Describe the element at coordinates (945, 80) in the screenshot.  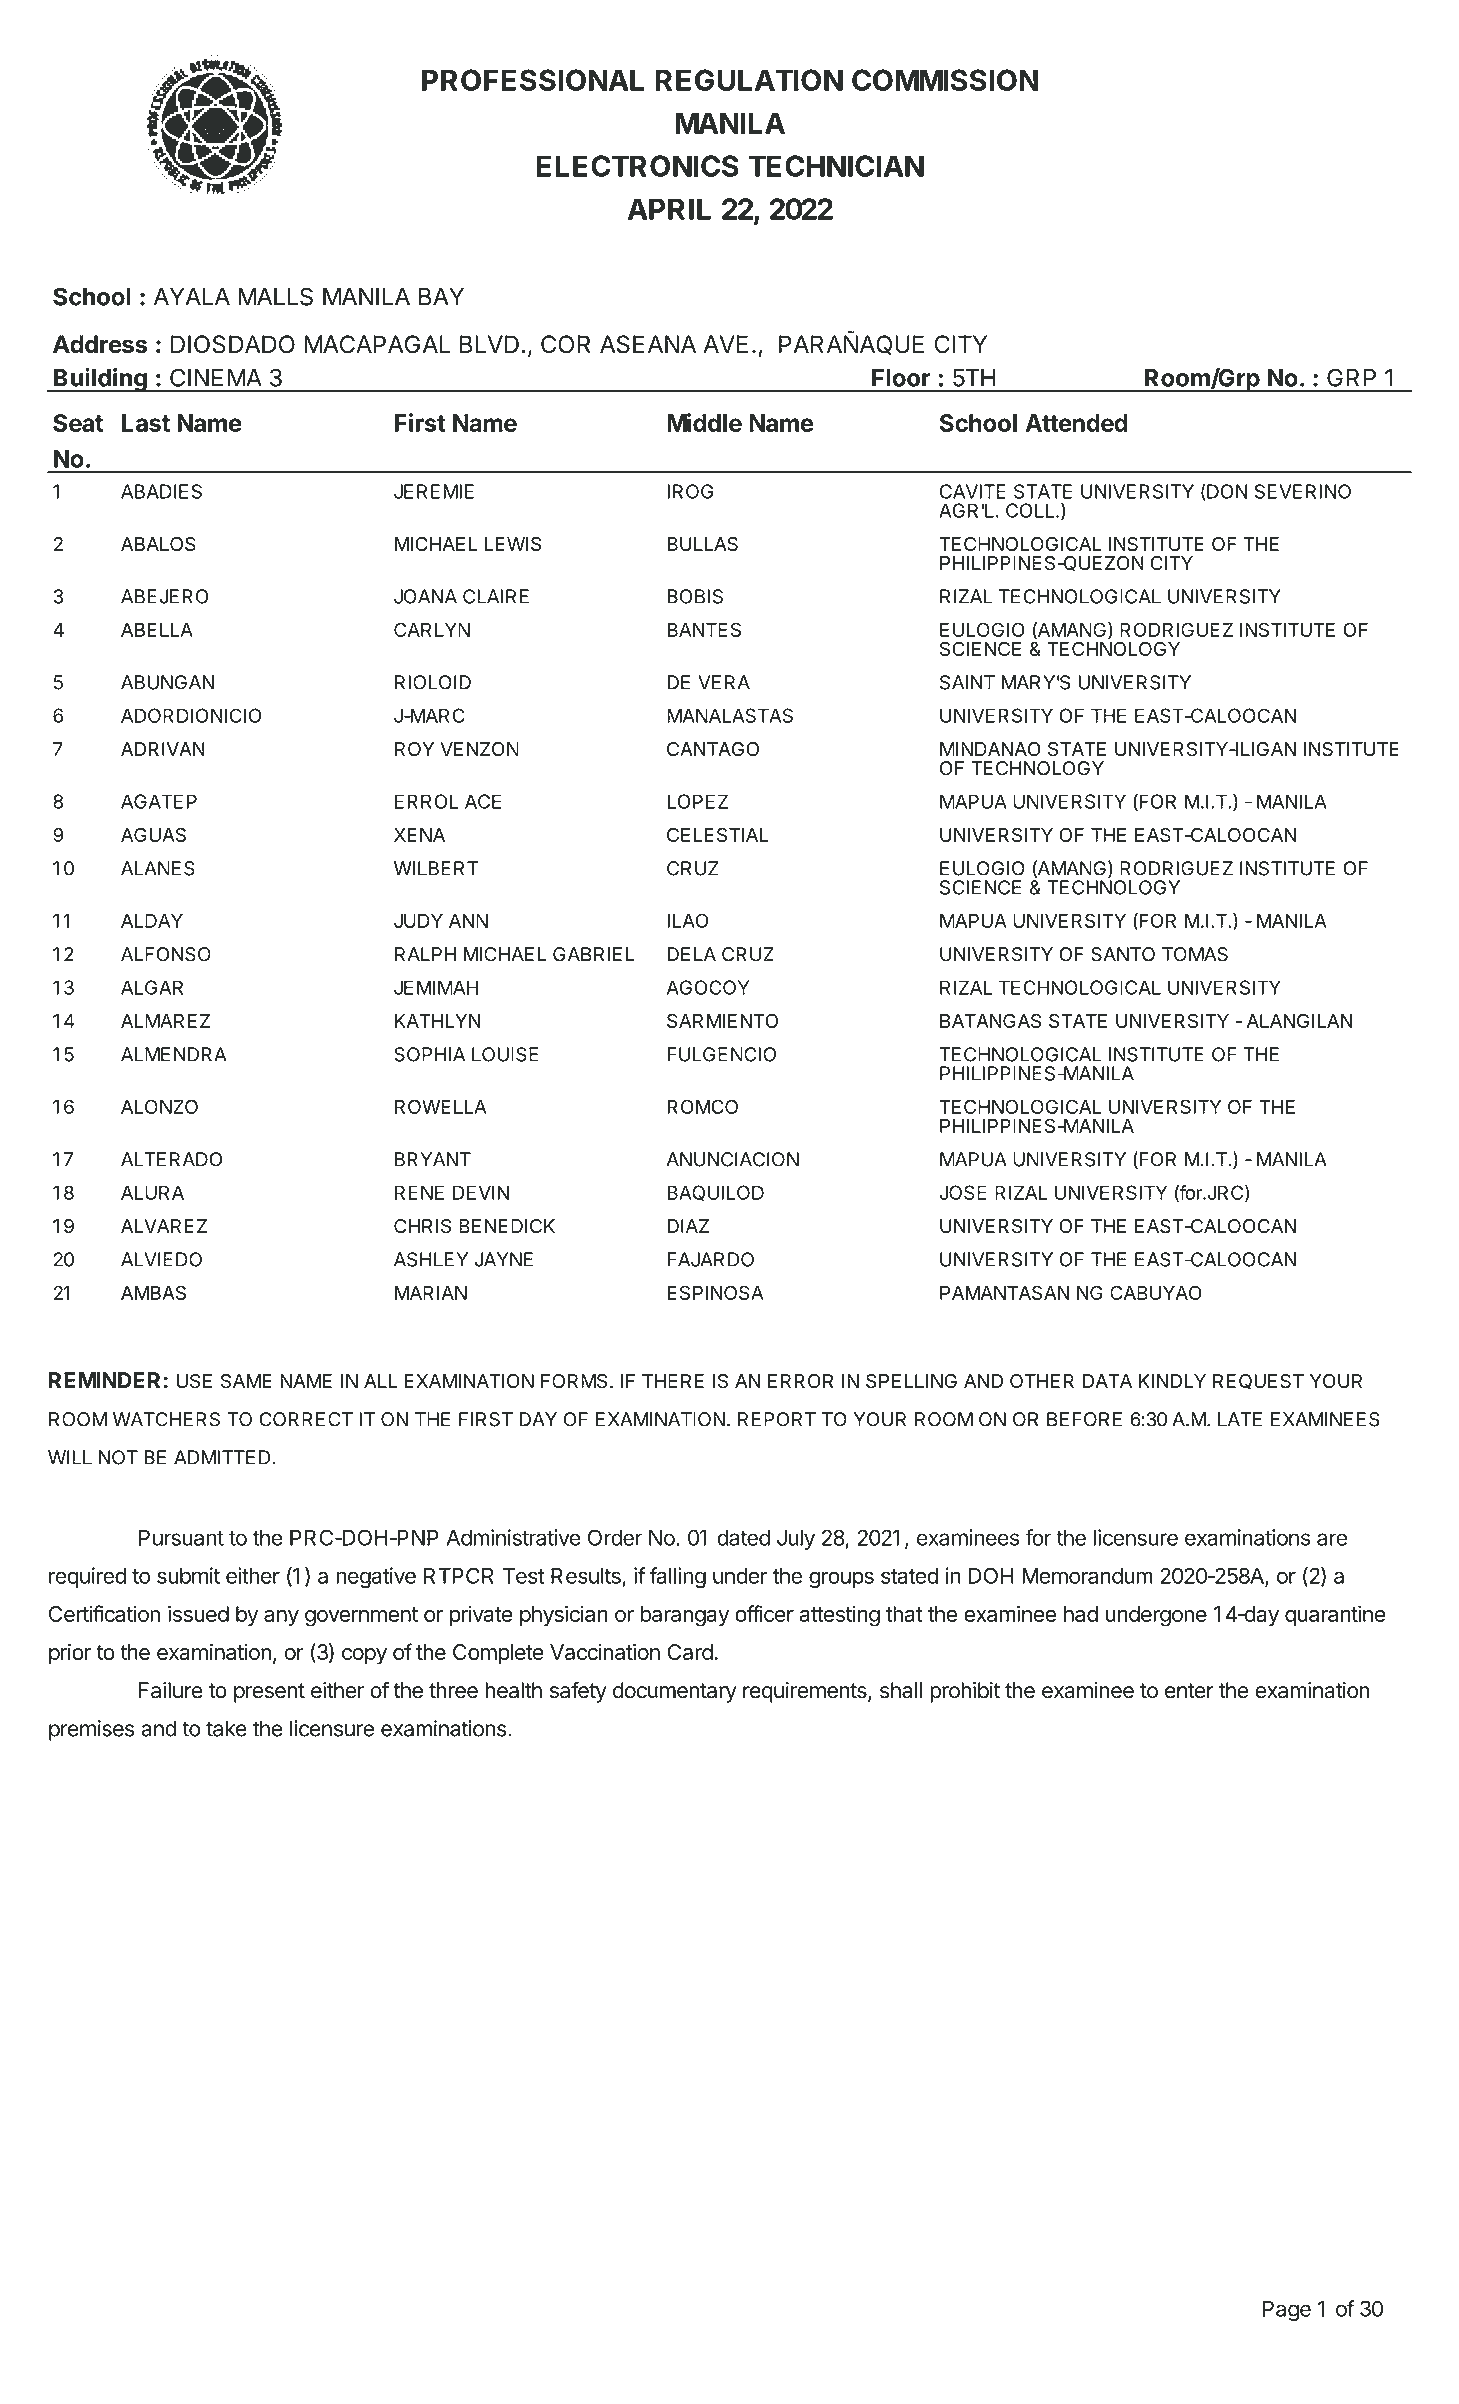
I see `COMMISSION` at that location.
